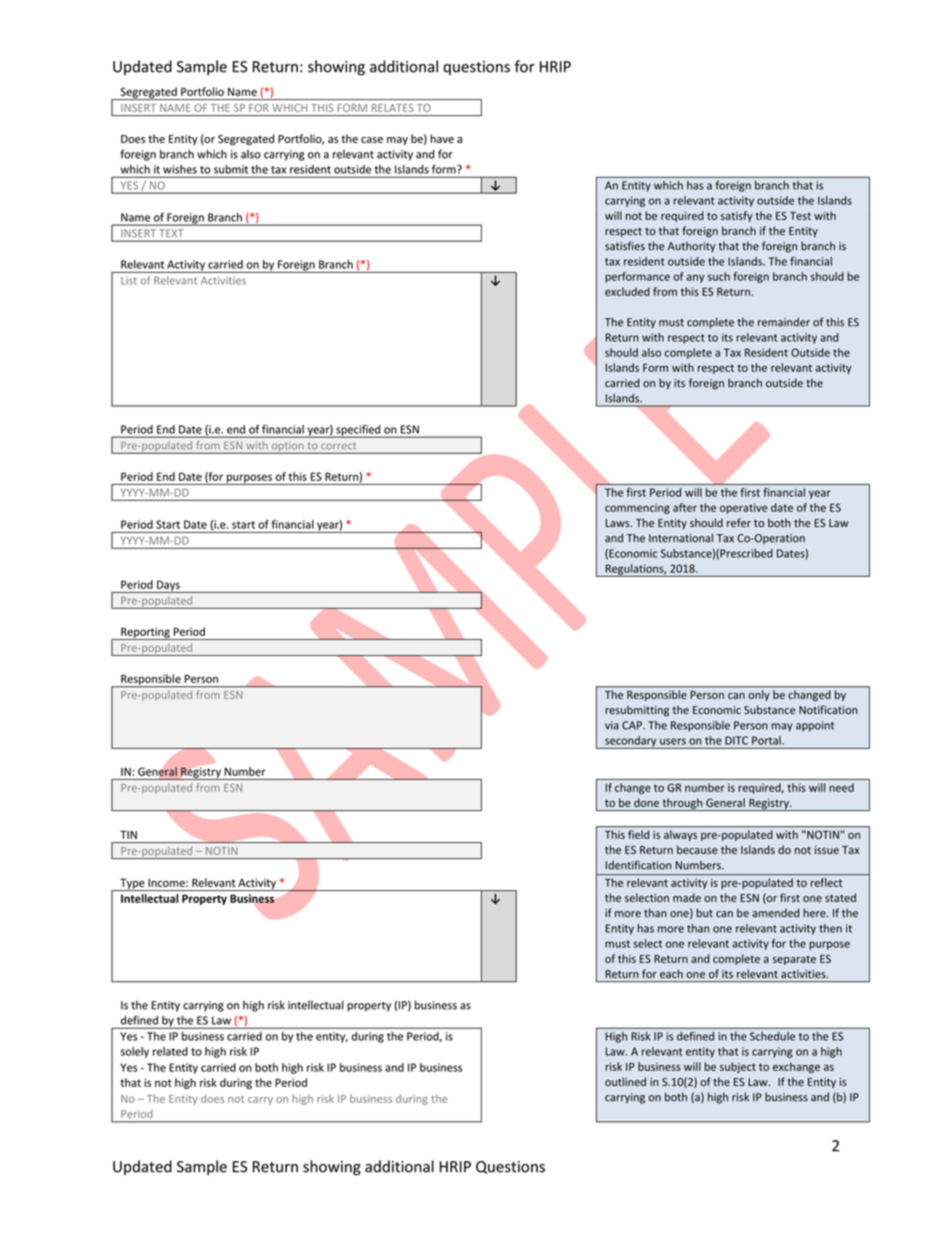 The image size is (952, 1233). Describe the element at coordinates (744, 508) in the image. I see `operative` at that location.
